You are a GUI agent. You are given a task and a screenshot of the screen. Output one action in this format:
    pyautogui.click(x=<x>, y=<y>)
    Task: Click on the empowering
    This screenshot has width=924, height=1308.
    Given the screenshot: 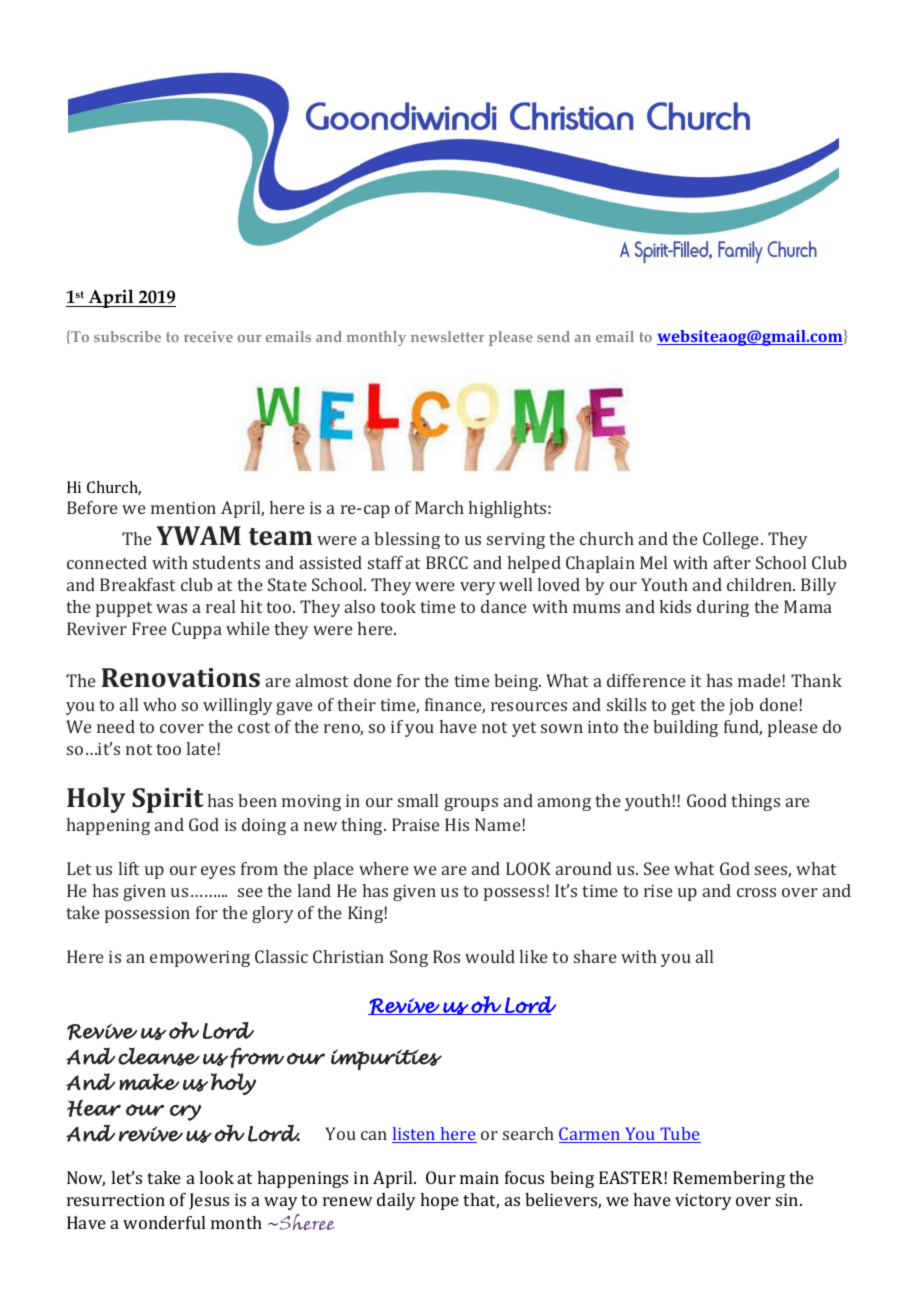 What is the action you would take?
    pyautogui.click(x=200, y=958)
